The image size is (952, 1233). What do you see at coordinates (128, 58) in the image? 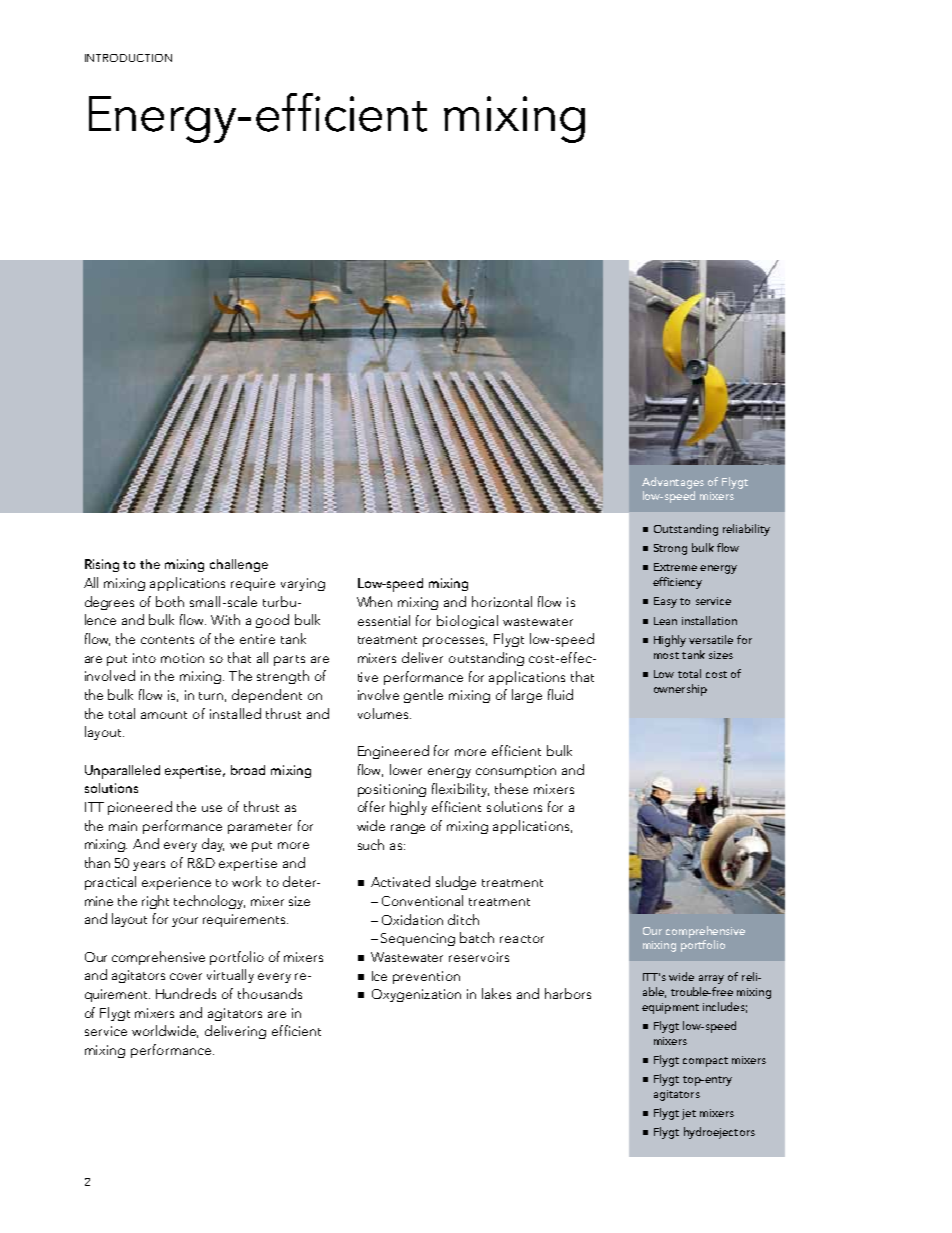
I see `Introduction` at bounding box center [128, 58].
